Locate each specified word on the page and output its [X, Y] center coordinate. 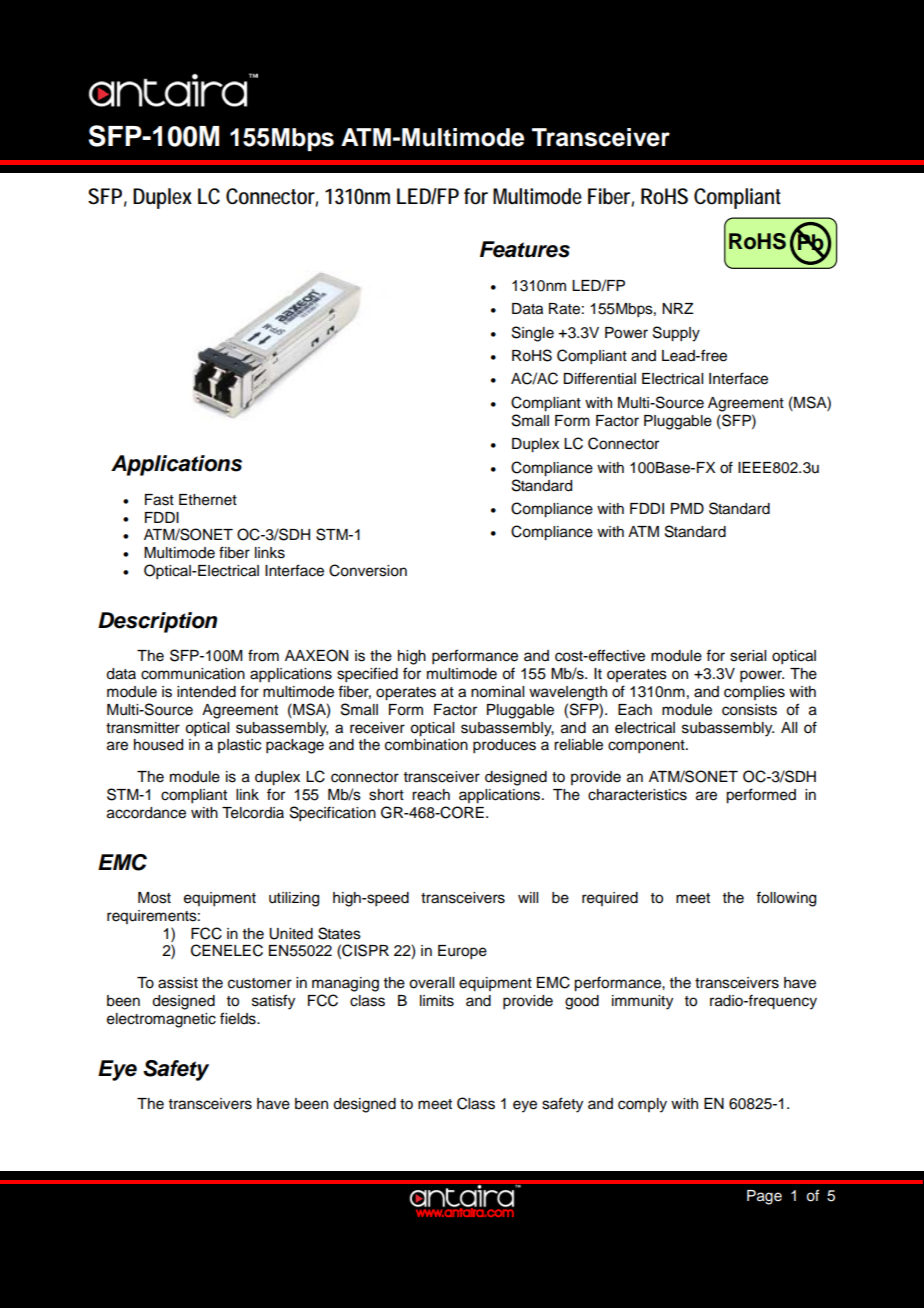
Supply [676, 334]
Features [525, 249]
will [528, 897]
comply [642, 1105]
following [786, 899]
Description [157, 622]
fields [239, 1018]
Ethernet [208, 500]
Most [154, 898]
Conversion [368, 570]
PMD [687, 508]
